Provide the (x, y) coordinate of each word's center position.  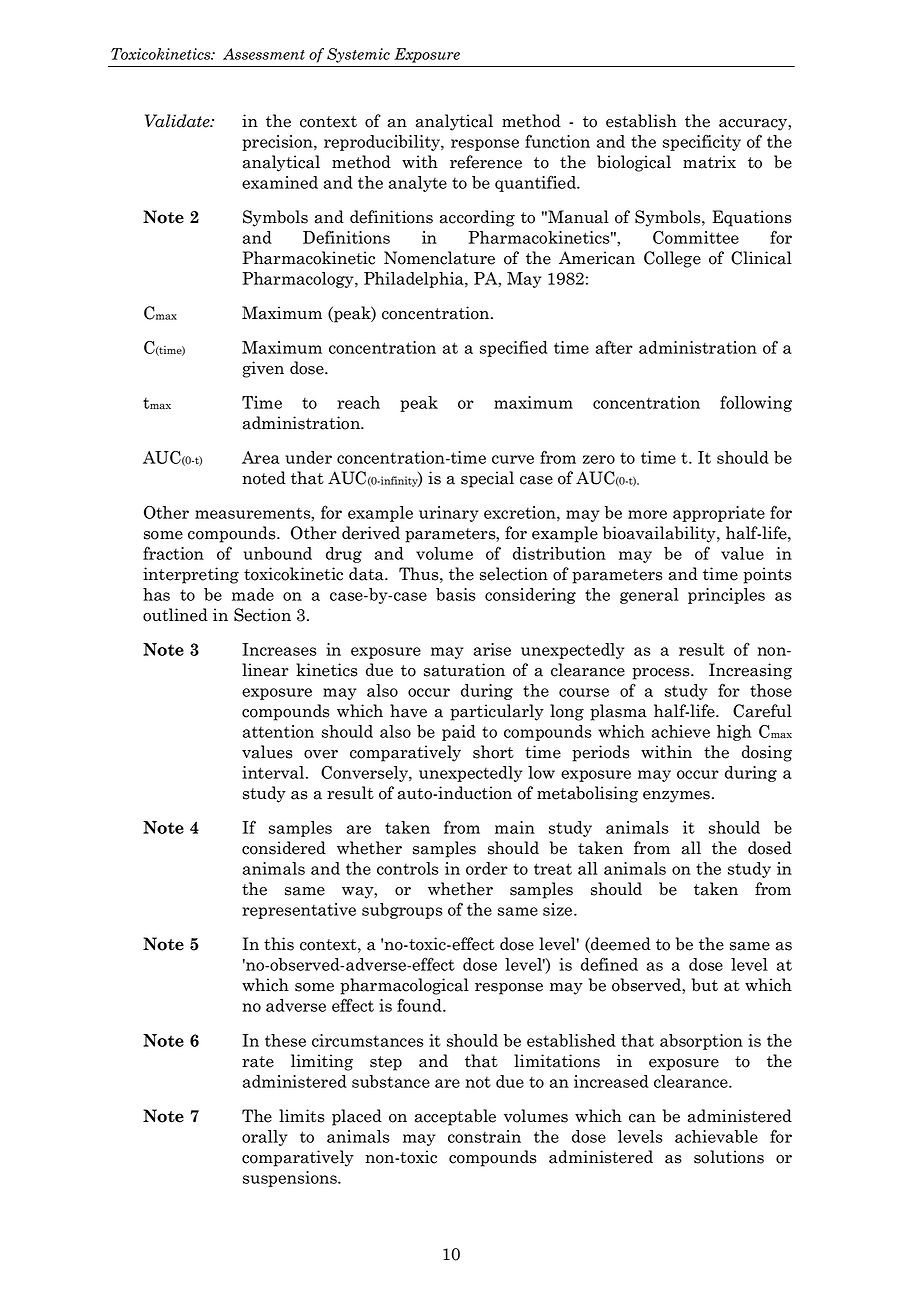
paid (459, 733)
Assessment (264, 54)
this (279, 944)
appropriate (719, 514)
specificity (702, 142)
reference (486, 162)
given (263, 369)
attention (278, 731)
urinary (448, 514)
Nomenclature (439, 258)
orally (264, 1138)
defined (609, 964)
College (672, 259)
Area (261, 457)
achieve (681, 731)
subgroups (402, 911)
